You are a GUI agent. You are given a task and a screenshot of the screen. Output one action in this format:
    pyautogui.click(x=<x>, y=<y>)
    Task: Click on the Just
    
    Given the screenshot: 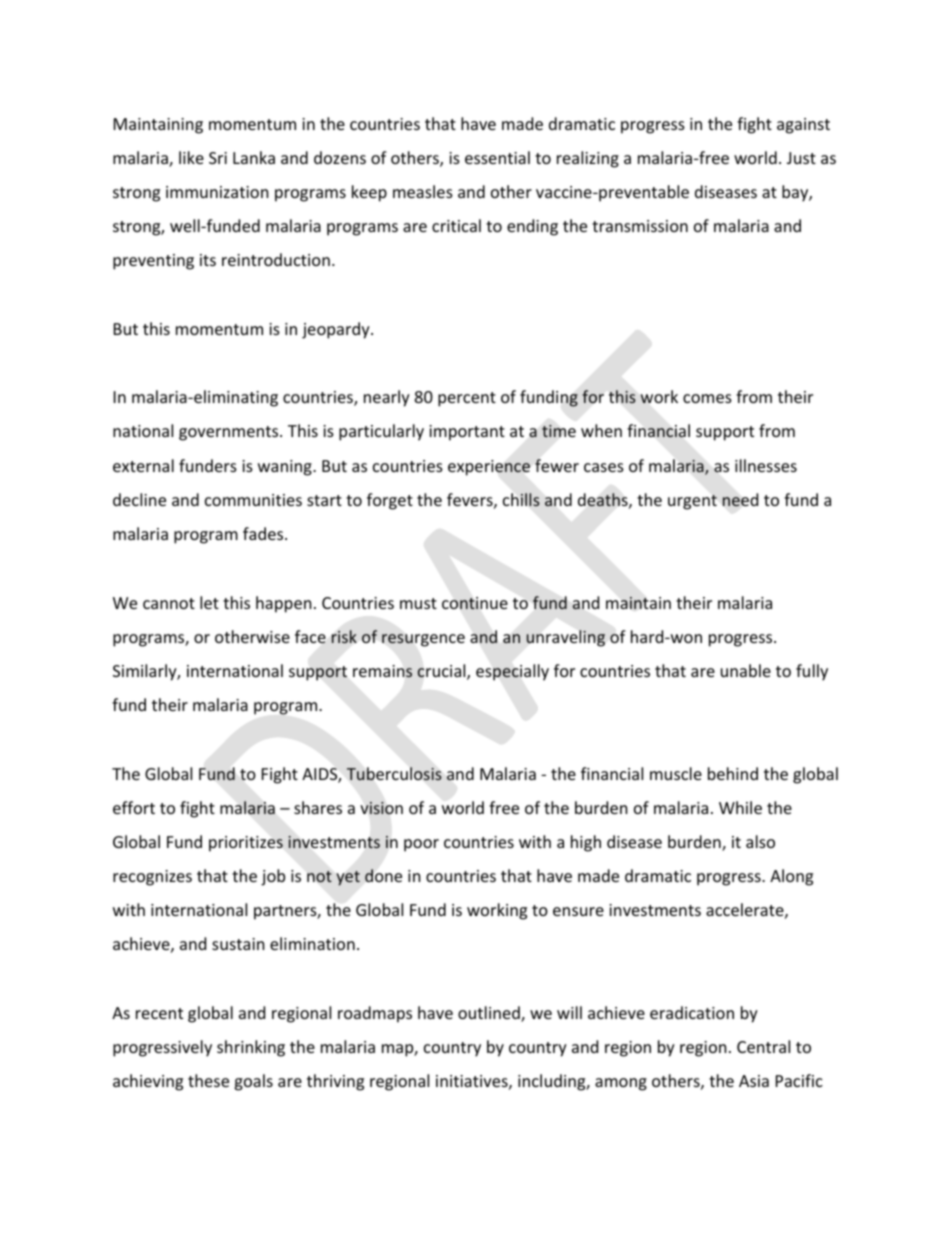 What is the action you would take?
    pyautogui.click(x=801, y=158)
